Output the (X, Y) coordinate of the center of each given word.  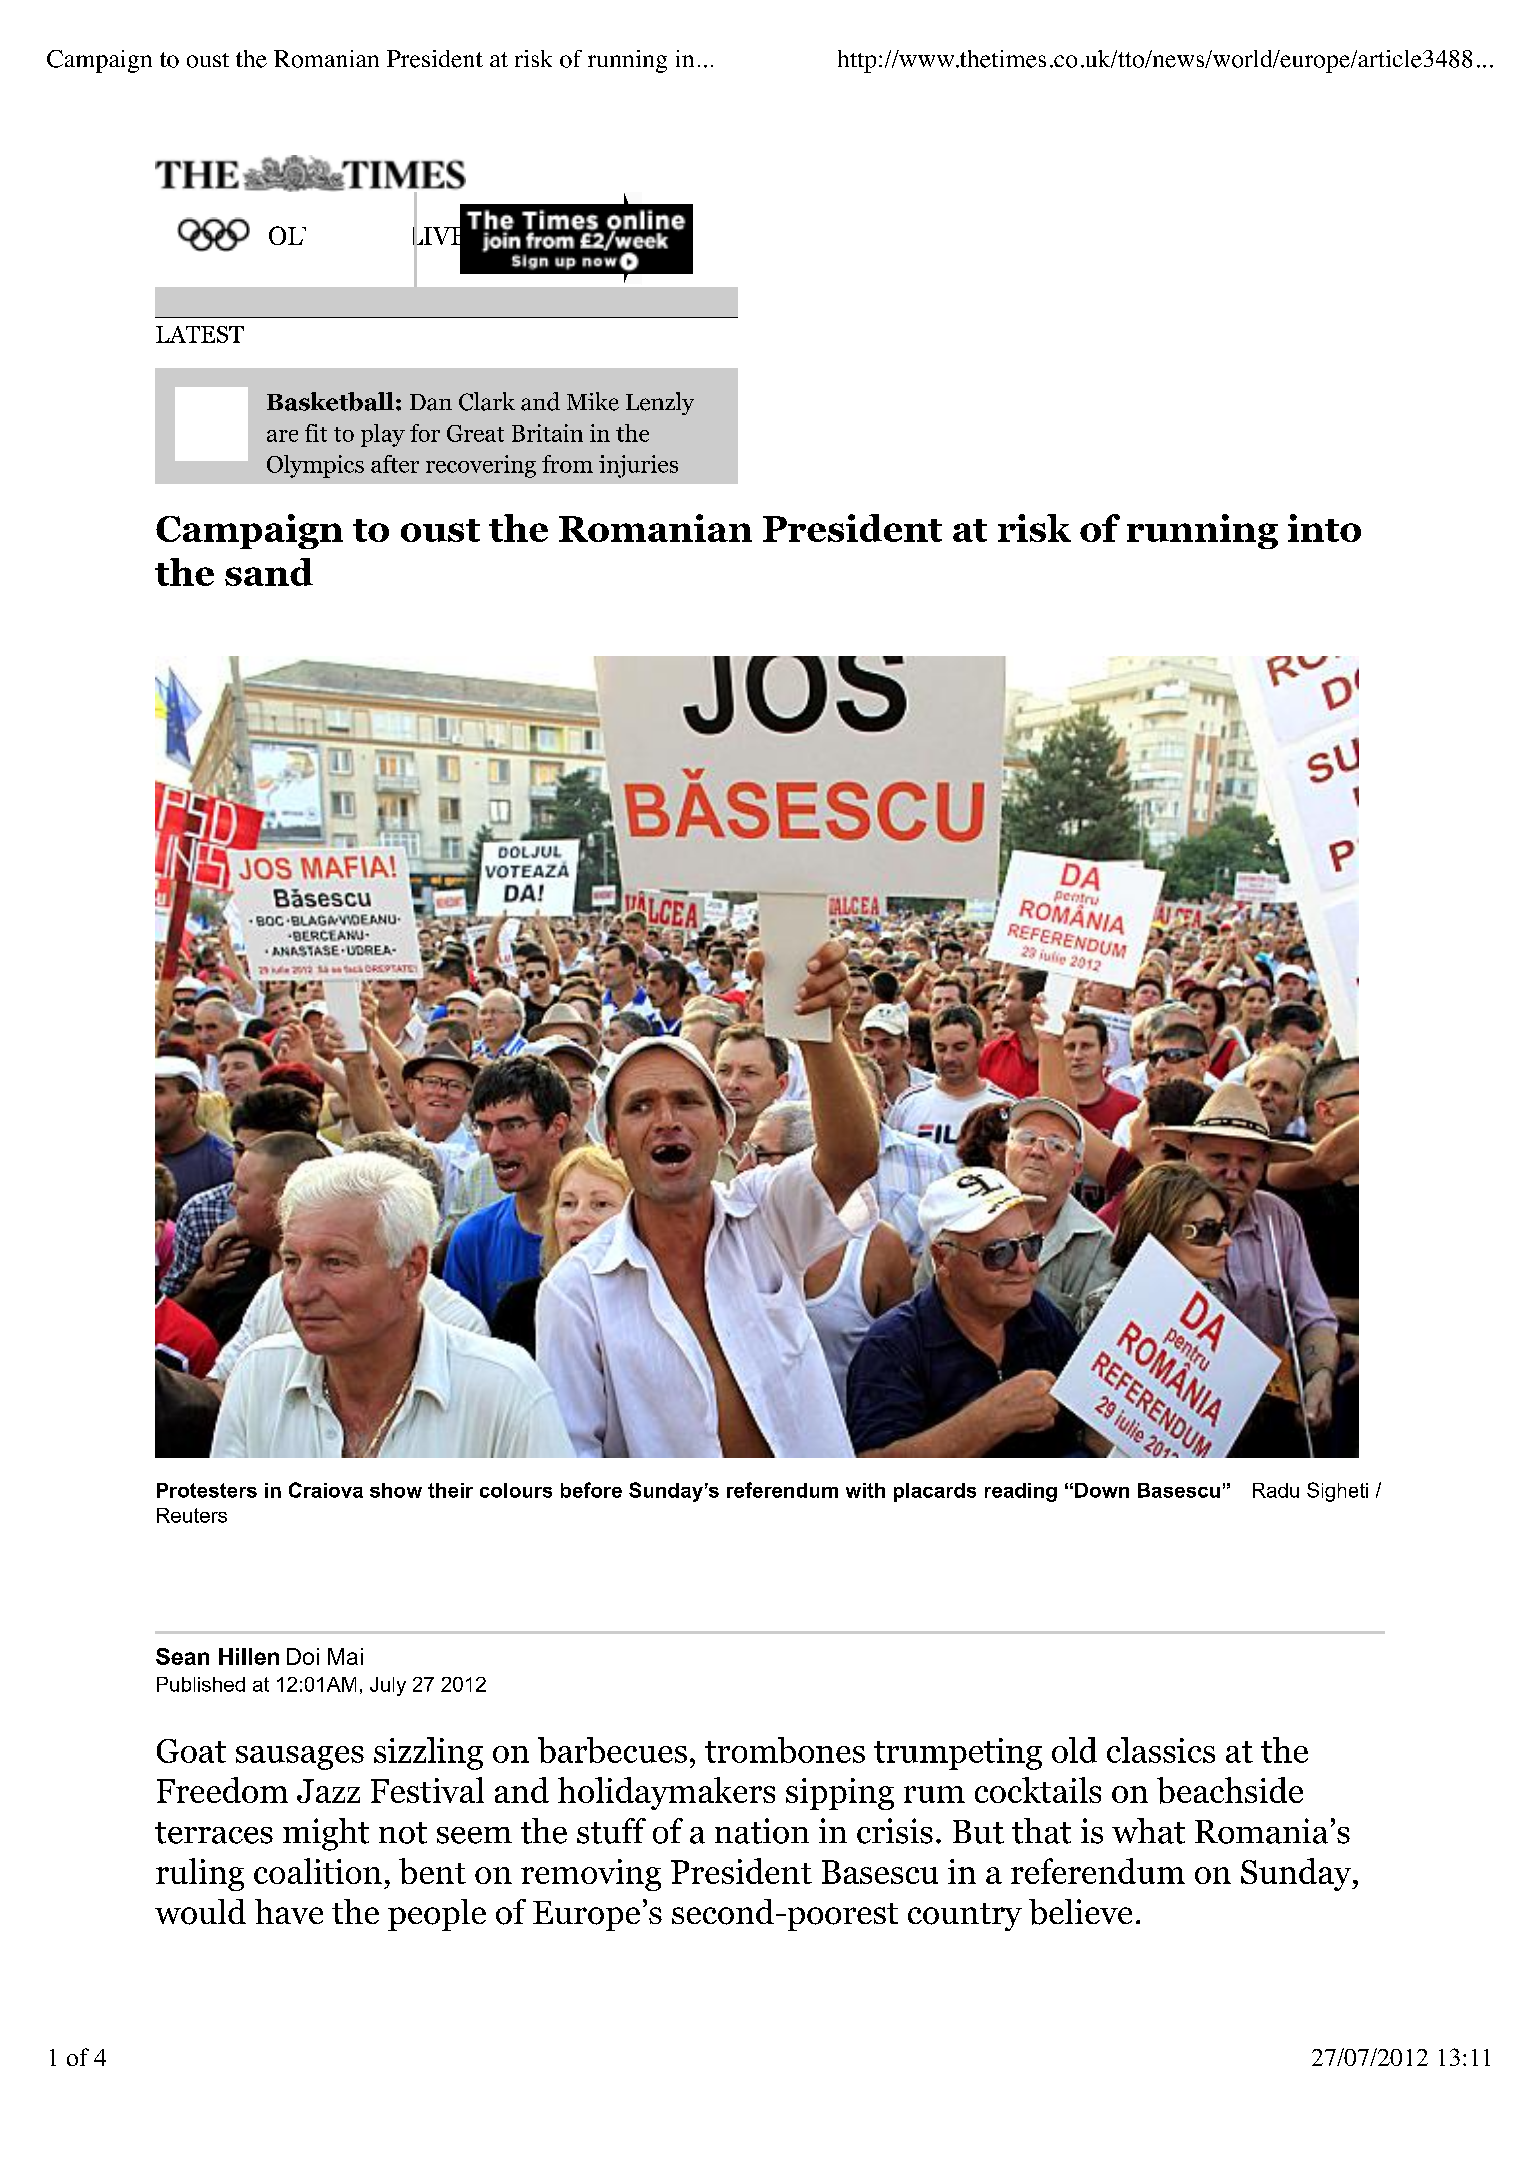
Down (1102, 1490)
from (567, 464)
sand (269, 572)
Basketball (330, 401)
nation (762, 1831)
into (1324, 528)
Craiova (326, 1490)
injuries (638, 466)
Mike (593, 401)
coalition (318, 1871)
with (865, 1490)
